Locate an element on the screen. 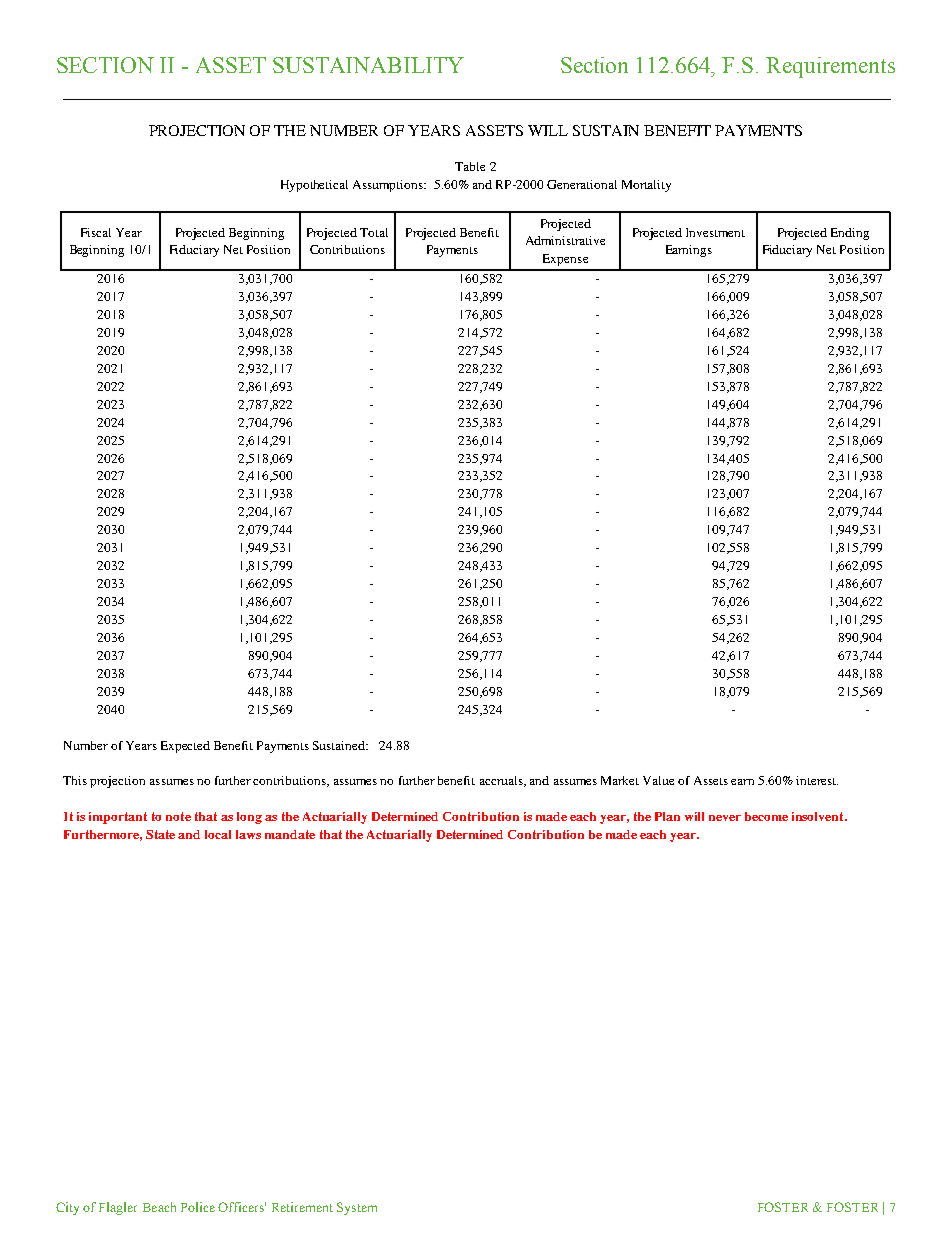 This screenshot has height=1233, width=952. Expected is located at coordinates (185, 747).
